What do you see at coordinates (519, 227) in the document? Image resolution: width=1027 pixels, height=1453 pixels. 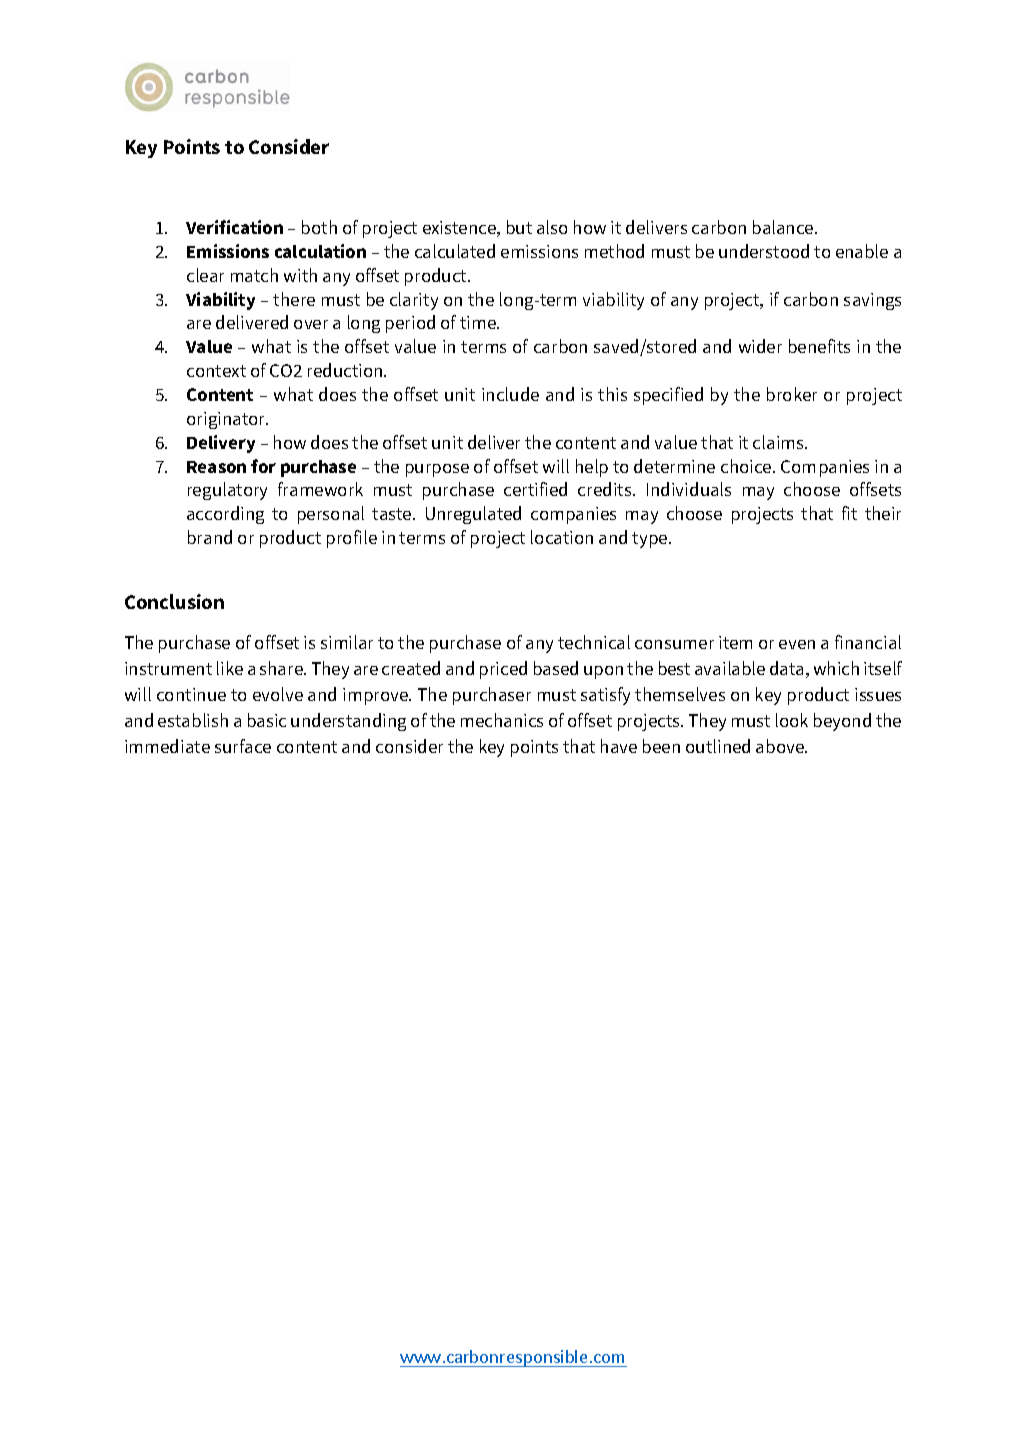 I see `but` at bounding box center [519, 227].
